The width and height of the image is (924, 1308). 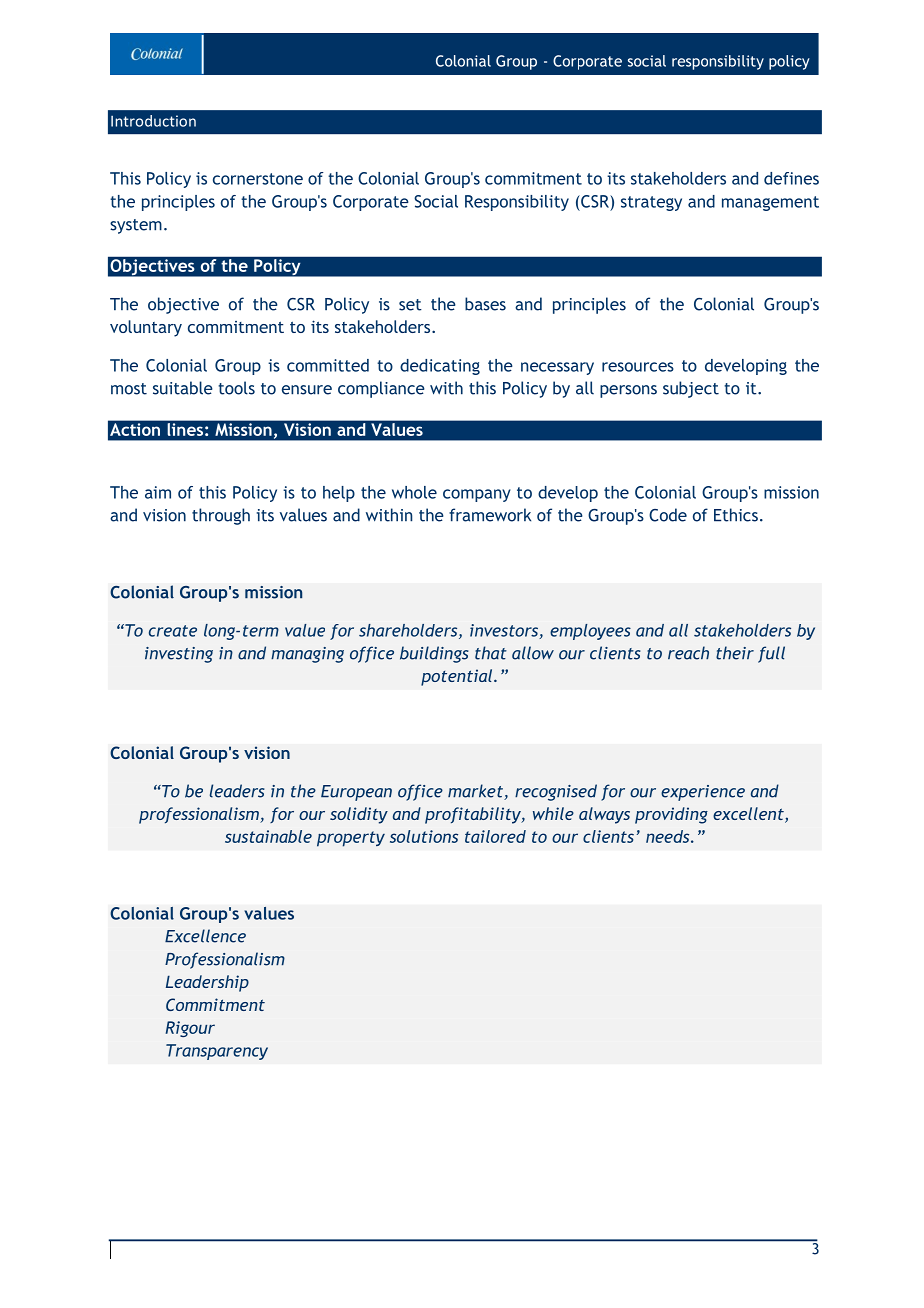 What do you see at coordinates (651, 203) in the image?
I see `strategy` at bounding box center [651, 203].
